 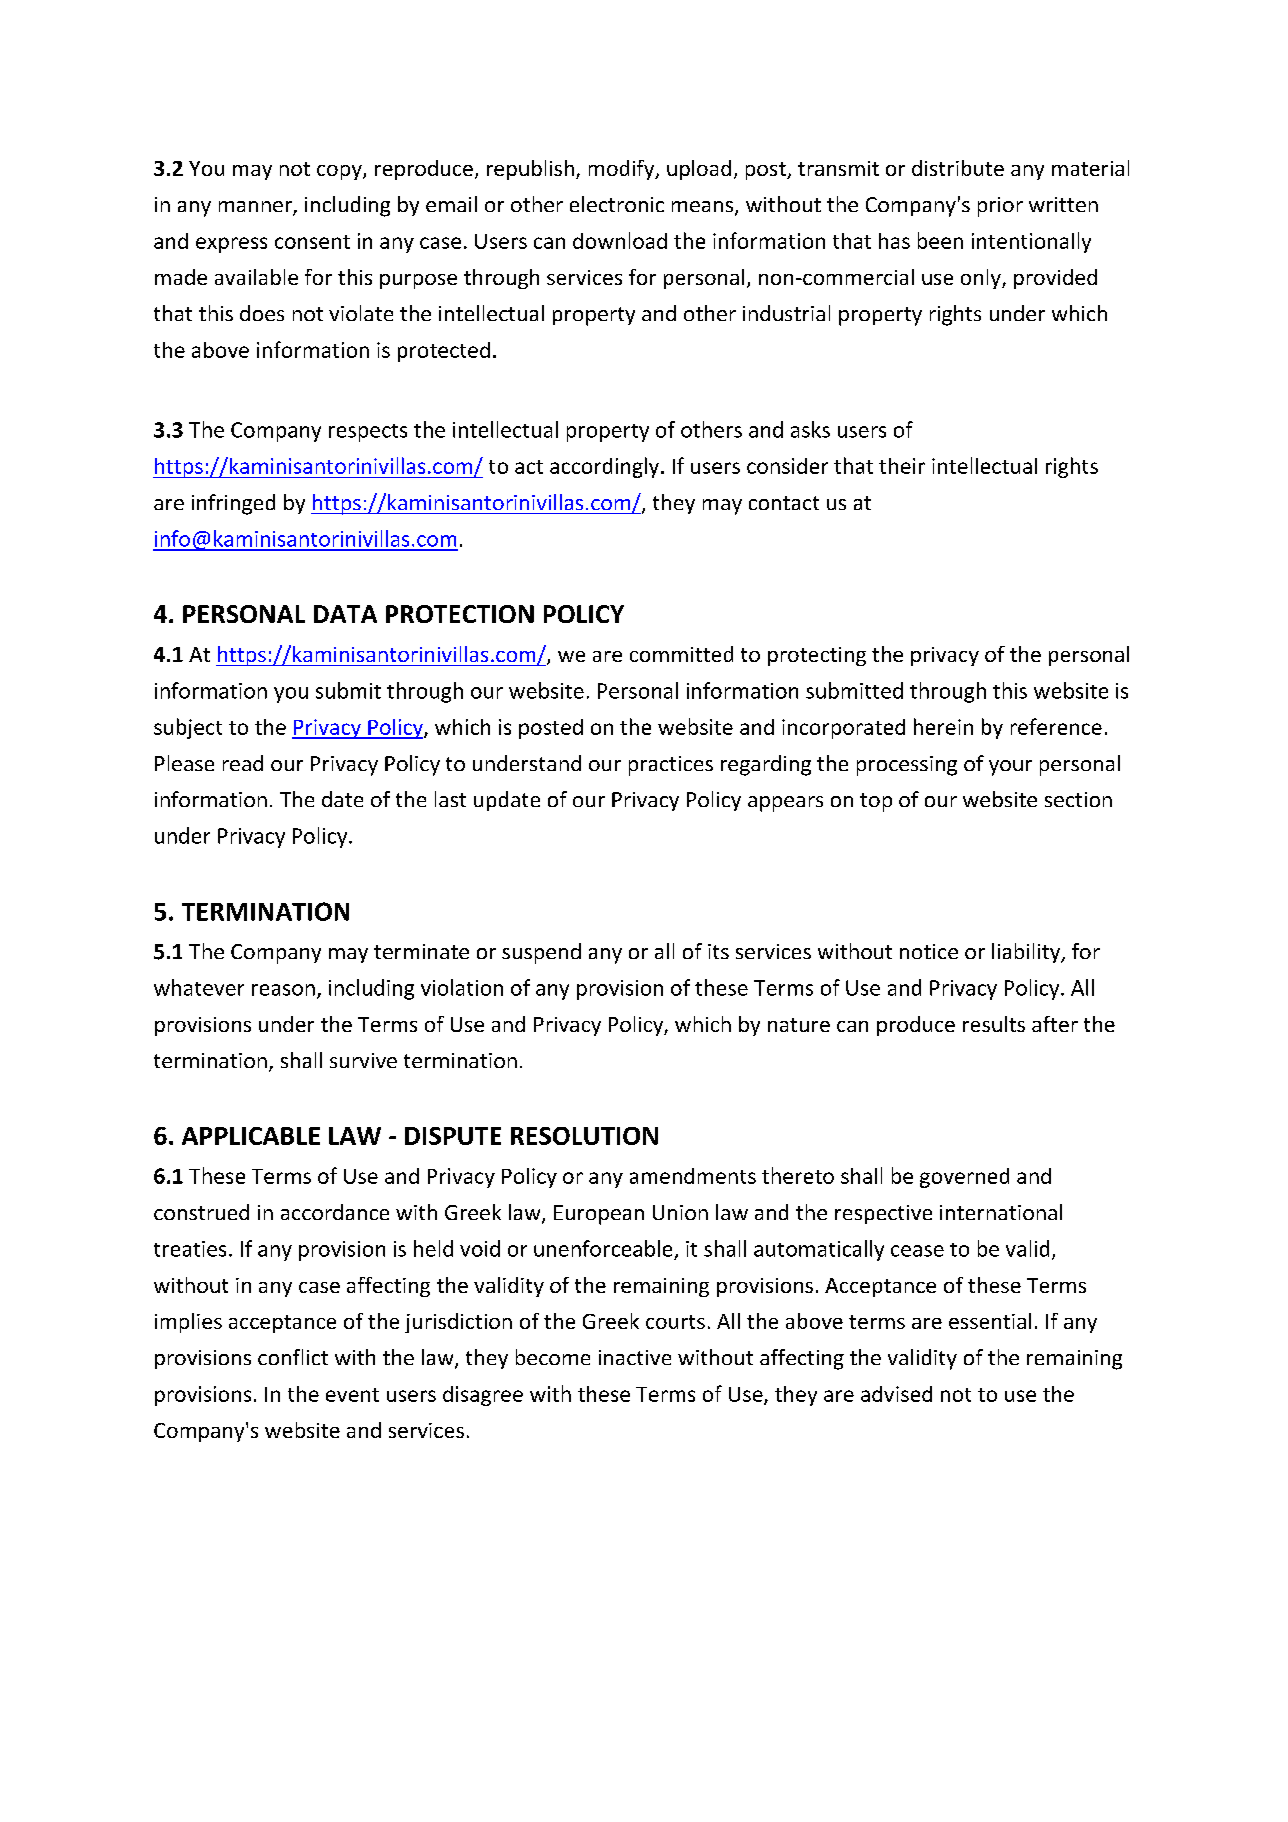 What do you see at coordinates (283, 990) in the screenshot?
I see `reason` at bounding box center [283, 990].
